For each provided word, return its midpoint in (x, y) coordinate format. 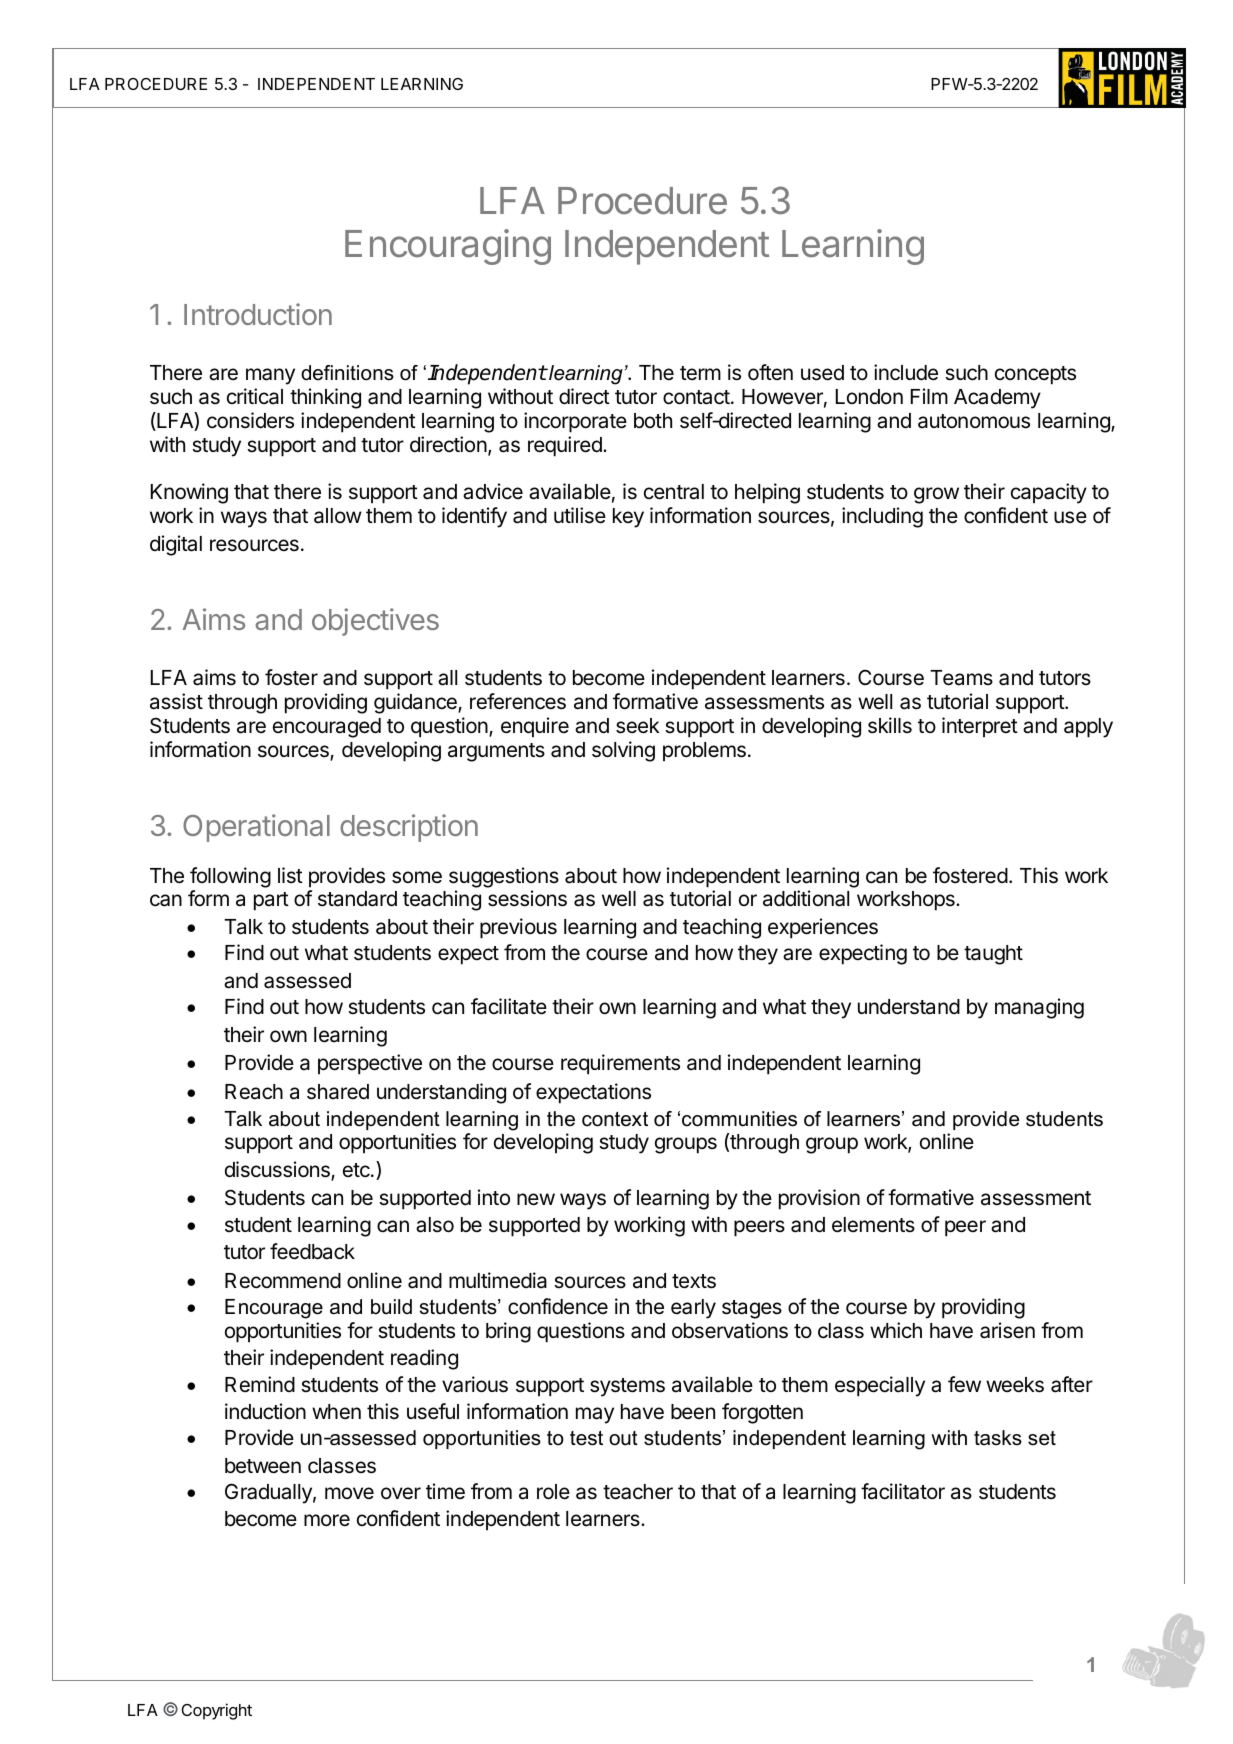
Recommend (283, 1281)
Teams (961, 678)
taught (993, 955)
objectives (375, 622)
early (693, 1309)
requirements (620, 1064)
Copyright (217, 1711)
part (271, 901)
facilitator (903, 1491)
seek (638, 726)
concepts (1035, 375)
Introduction (258, 314)
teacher (638, 1492)
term (700, 373)
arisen (1007, 1330)
